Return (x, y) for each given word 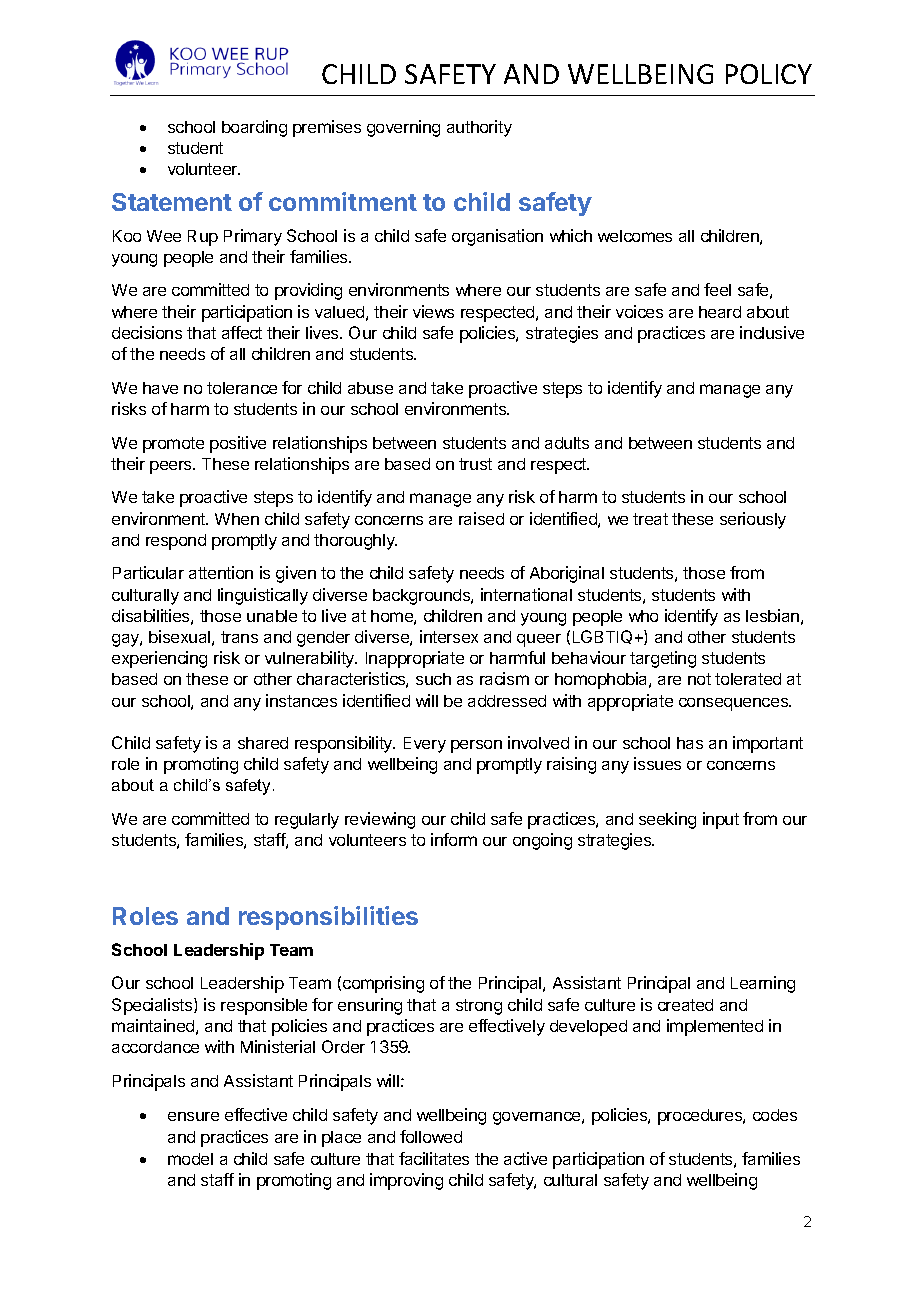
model (190, 1159)
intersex (449, 636)
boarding (254, 128)
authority (479, 128)
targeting (663, 659)
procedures (701, 1117)
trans (239, 637)
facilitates (434, 1158)
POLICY (769, 74)
